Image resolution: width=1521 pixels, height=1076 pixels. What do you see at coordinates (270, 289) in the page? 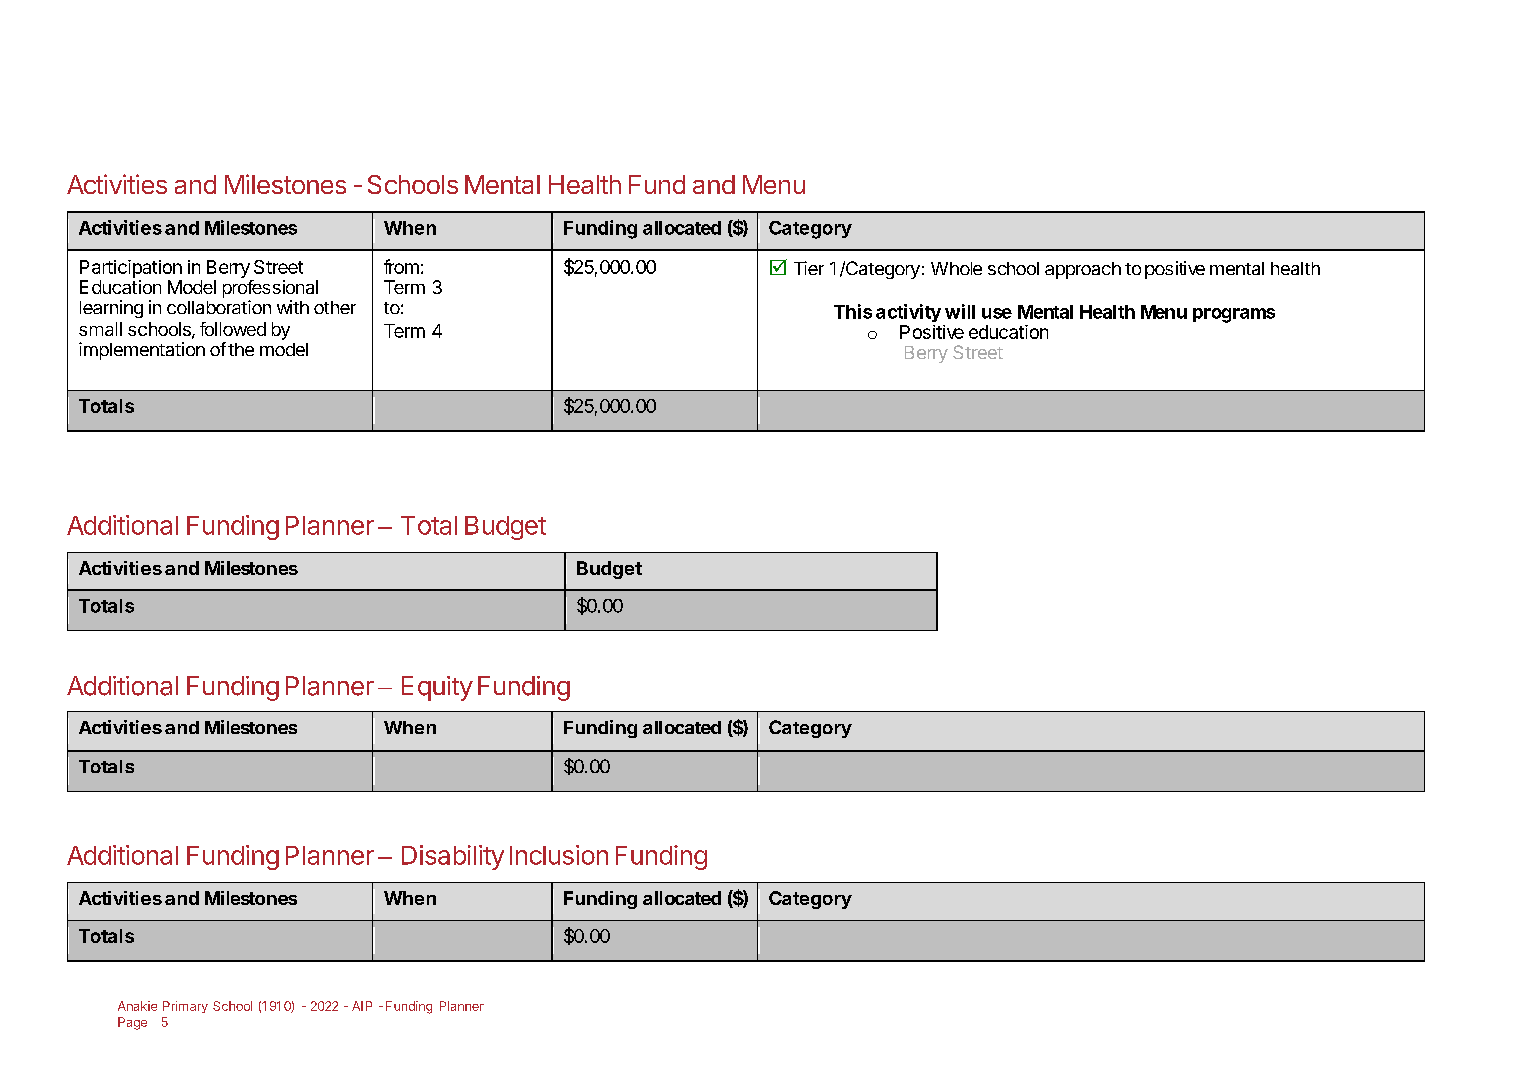
I see `professional` at bounding box center [270, 289].
